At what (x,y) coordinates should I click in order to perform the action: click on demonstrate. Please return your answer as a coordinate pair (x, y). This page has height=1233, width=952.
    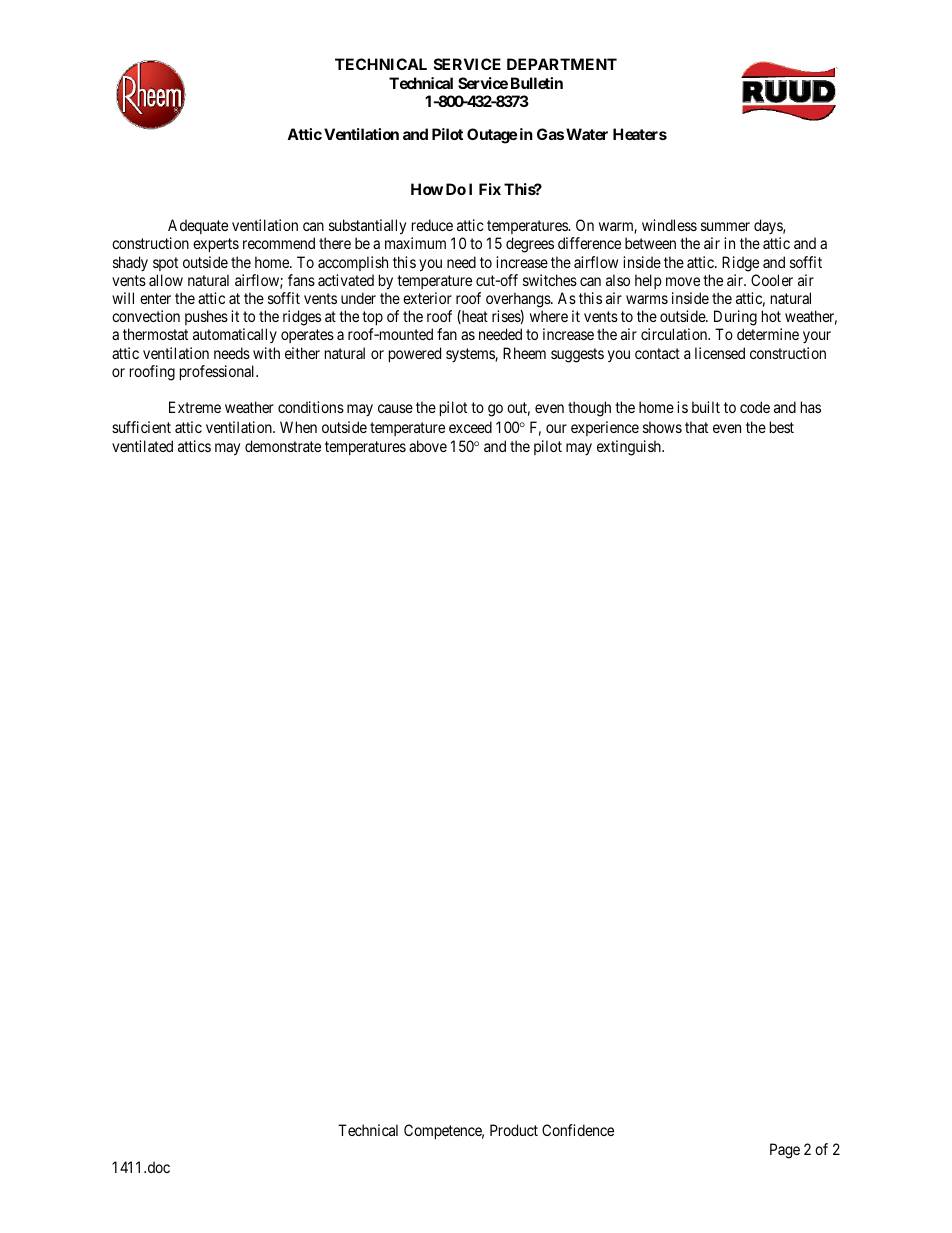
    Looking at the image, I should click on (283, 446).
